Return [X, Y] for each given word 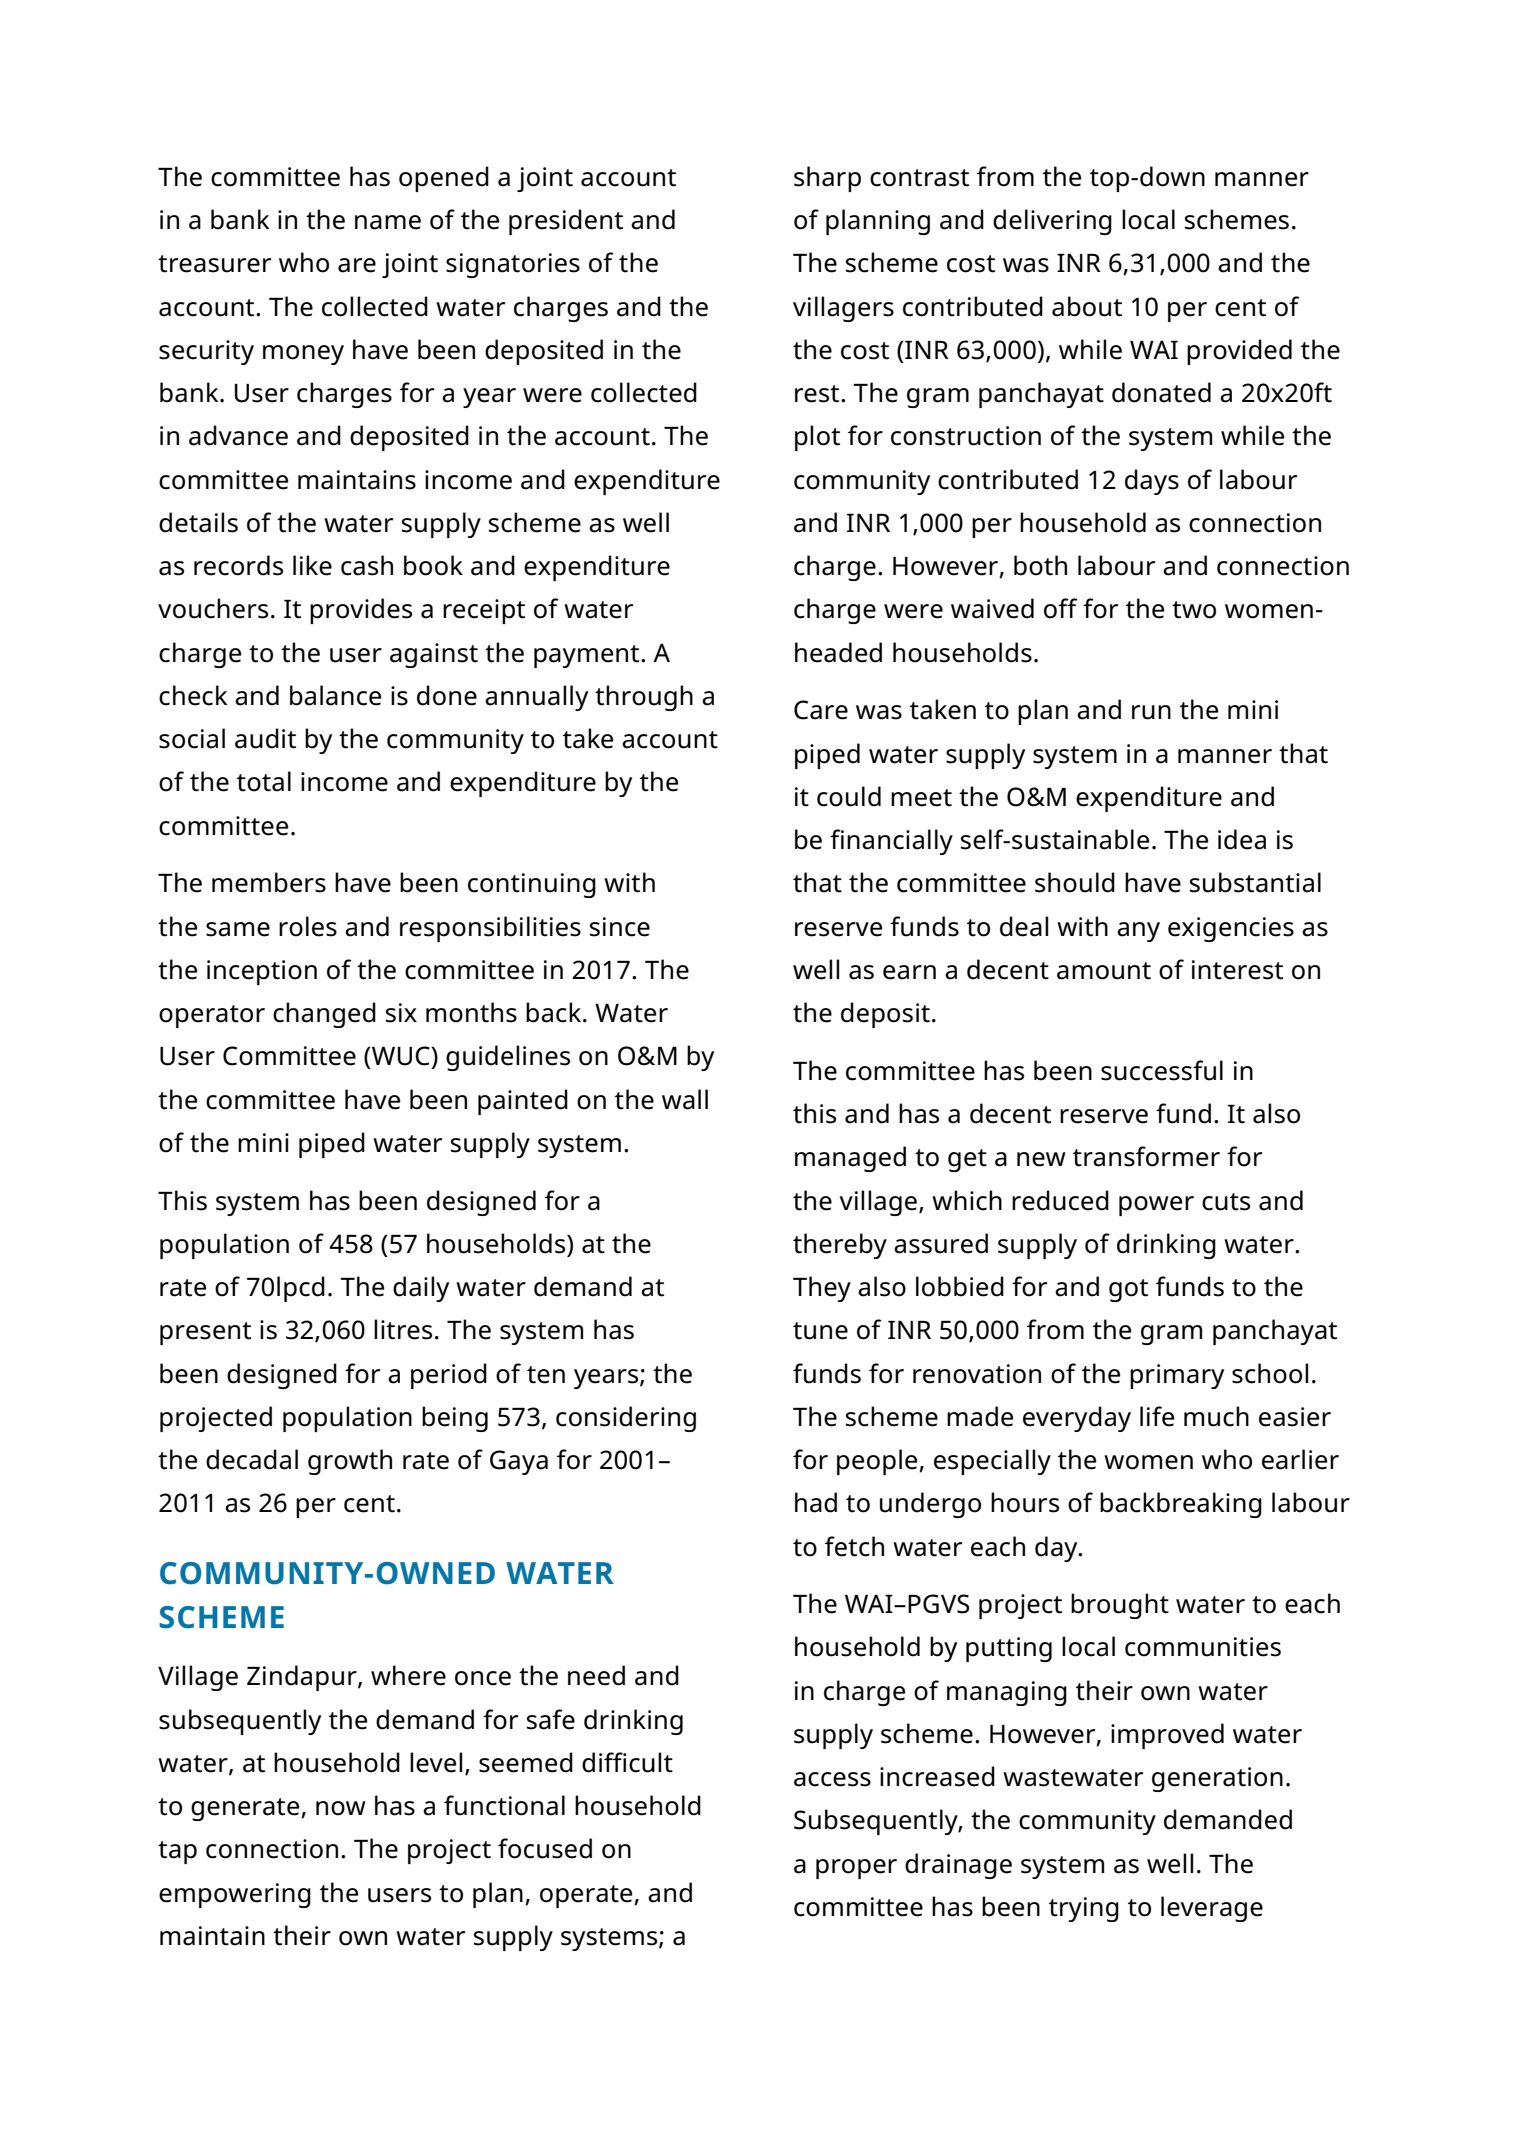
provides [361, 611]
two [1194, 610]
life [1157, 1416]
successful [1162, 1070]
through [644, 698]
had [816, 1502]
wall [685, 1099]
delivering [1052, 222]
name [388, 222]
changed [324, 1015]
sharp [827, 179]
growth [350, 1462]
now [341, 1808]
